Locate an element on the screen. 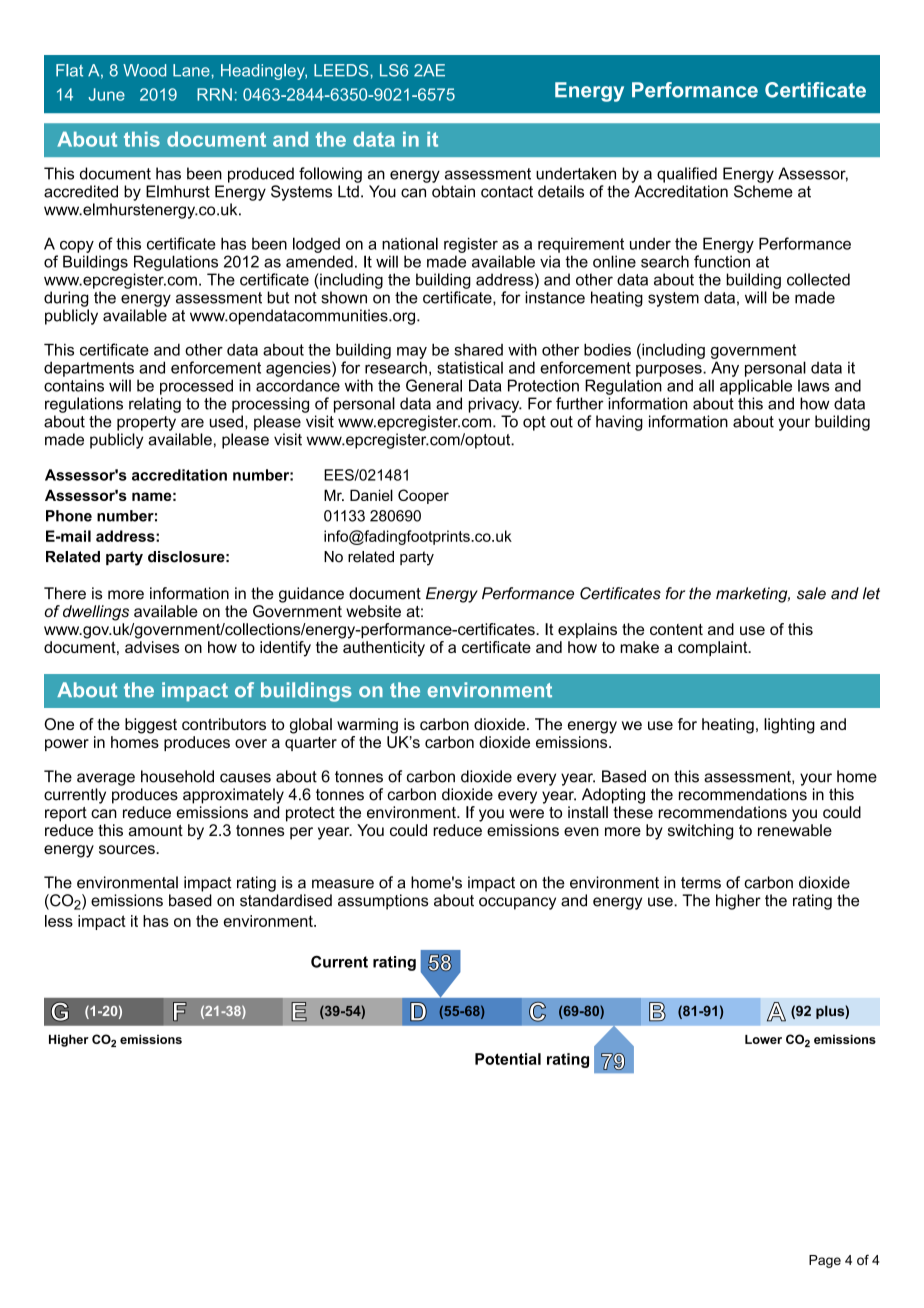 Image resolution: width=924 pixels, height=1308 pixels. Wood is located at coordinates (144, 70).
